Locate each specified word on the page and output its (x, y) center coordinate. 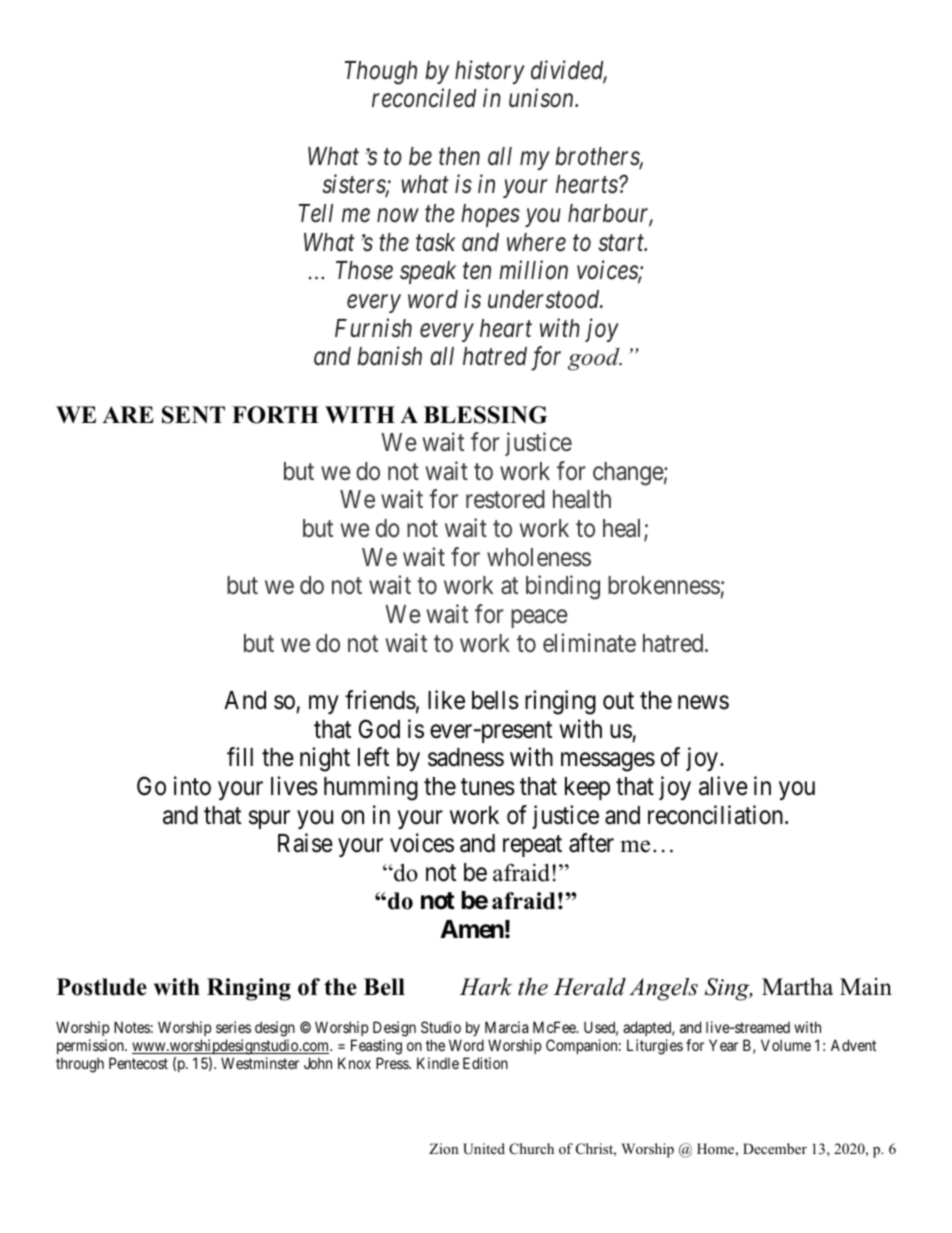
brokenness (664, 587)
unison (542, 98)
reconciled (424, 98)
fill (240, 756)
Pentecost (138, 1063)
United (484, 1149)
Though (381, 73)
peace (539, 619)
